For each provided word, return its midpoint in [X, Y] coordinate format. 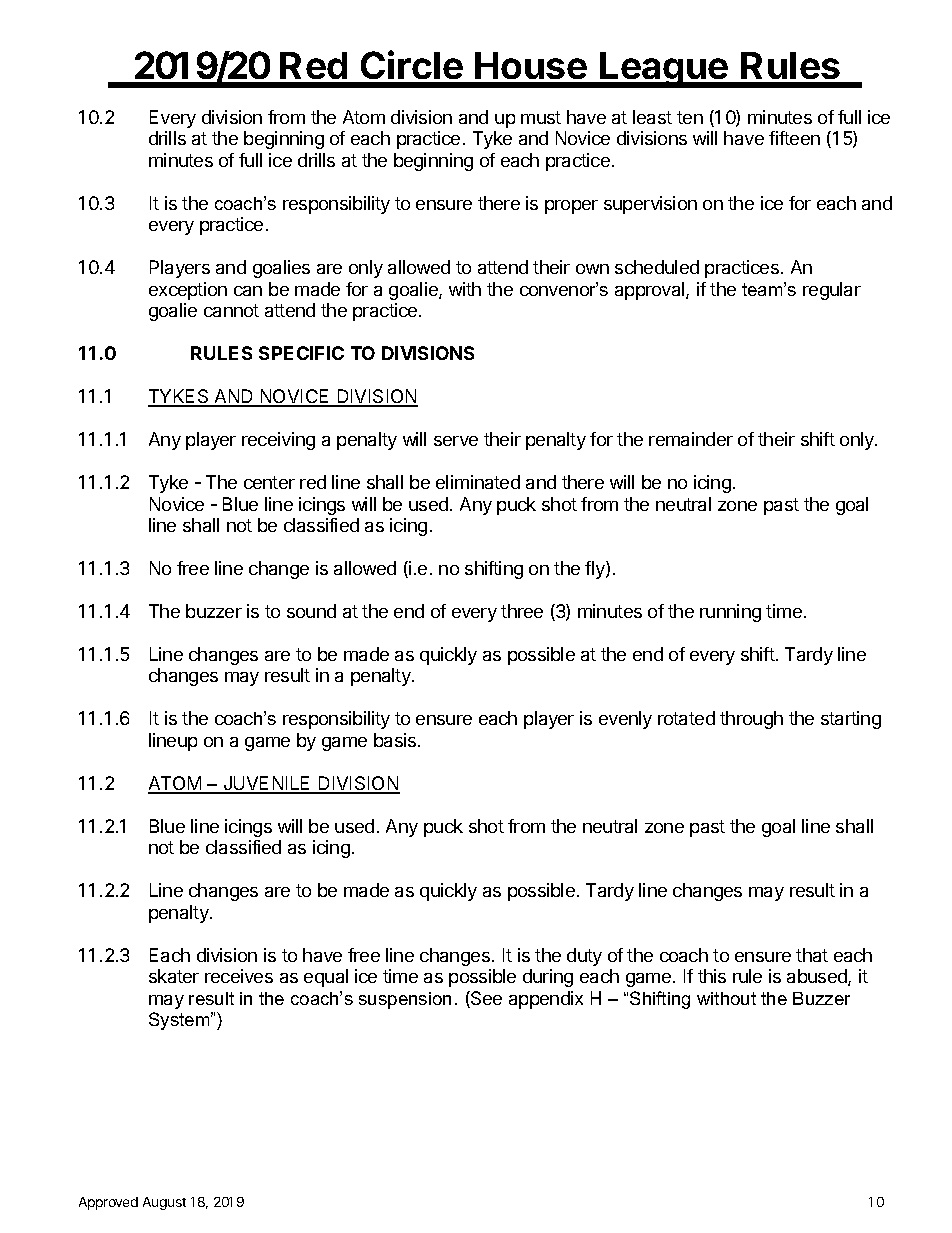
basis [396, 740]
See [485, 999]
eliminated [478, 482]
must [541, 117]
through [751, 720]
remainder [691, 439]
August [164, 1203]
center [269, 482]
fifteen [794, 138]
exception [188, 291]
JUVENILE [267, 784]
